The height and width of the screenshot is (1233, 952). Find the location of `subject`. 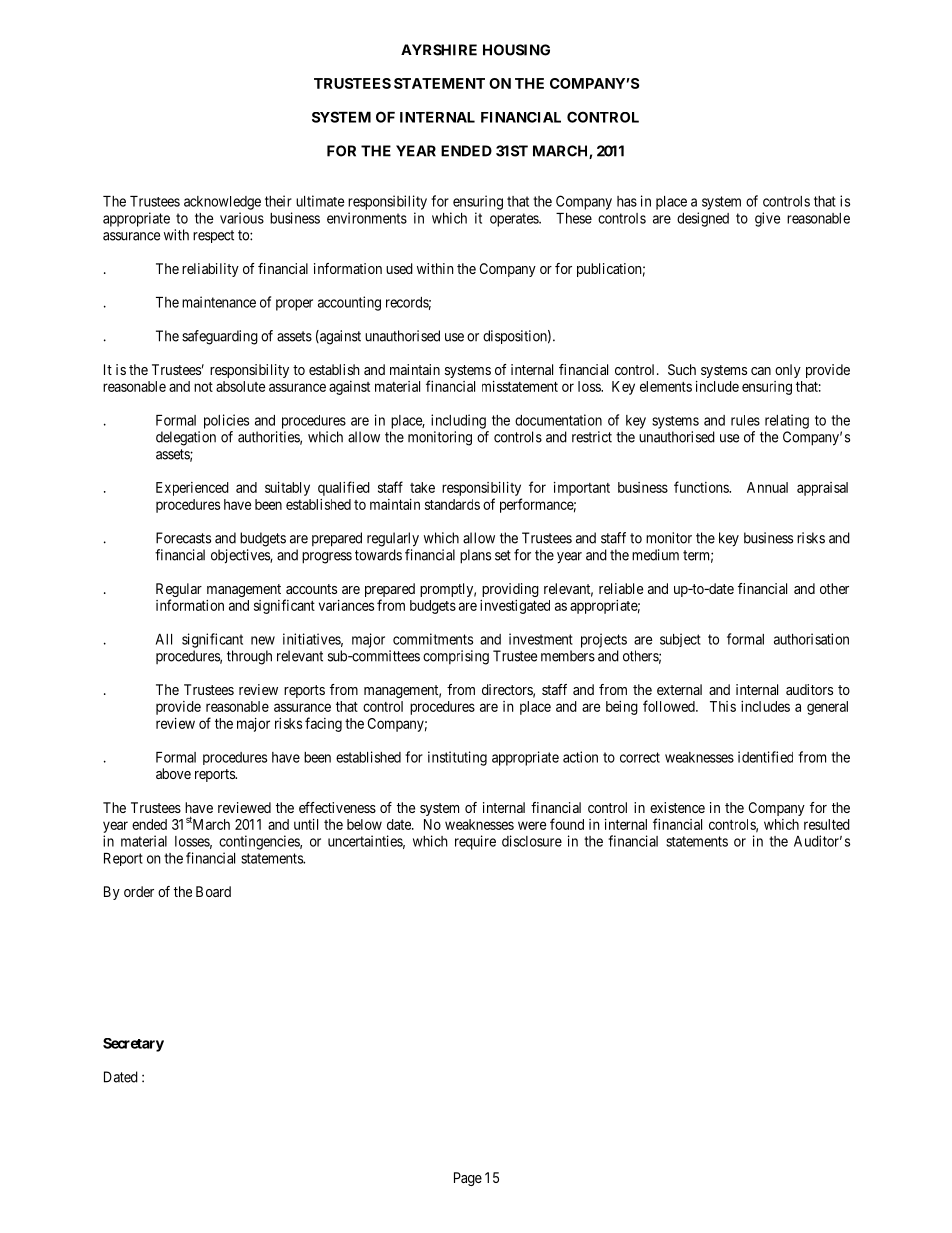

subject is located at coordinates (680, 640).
